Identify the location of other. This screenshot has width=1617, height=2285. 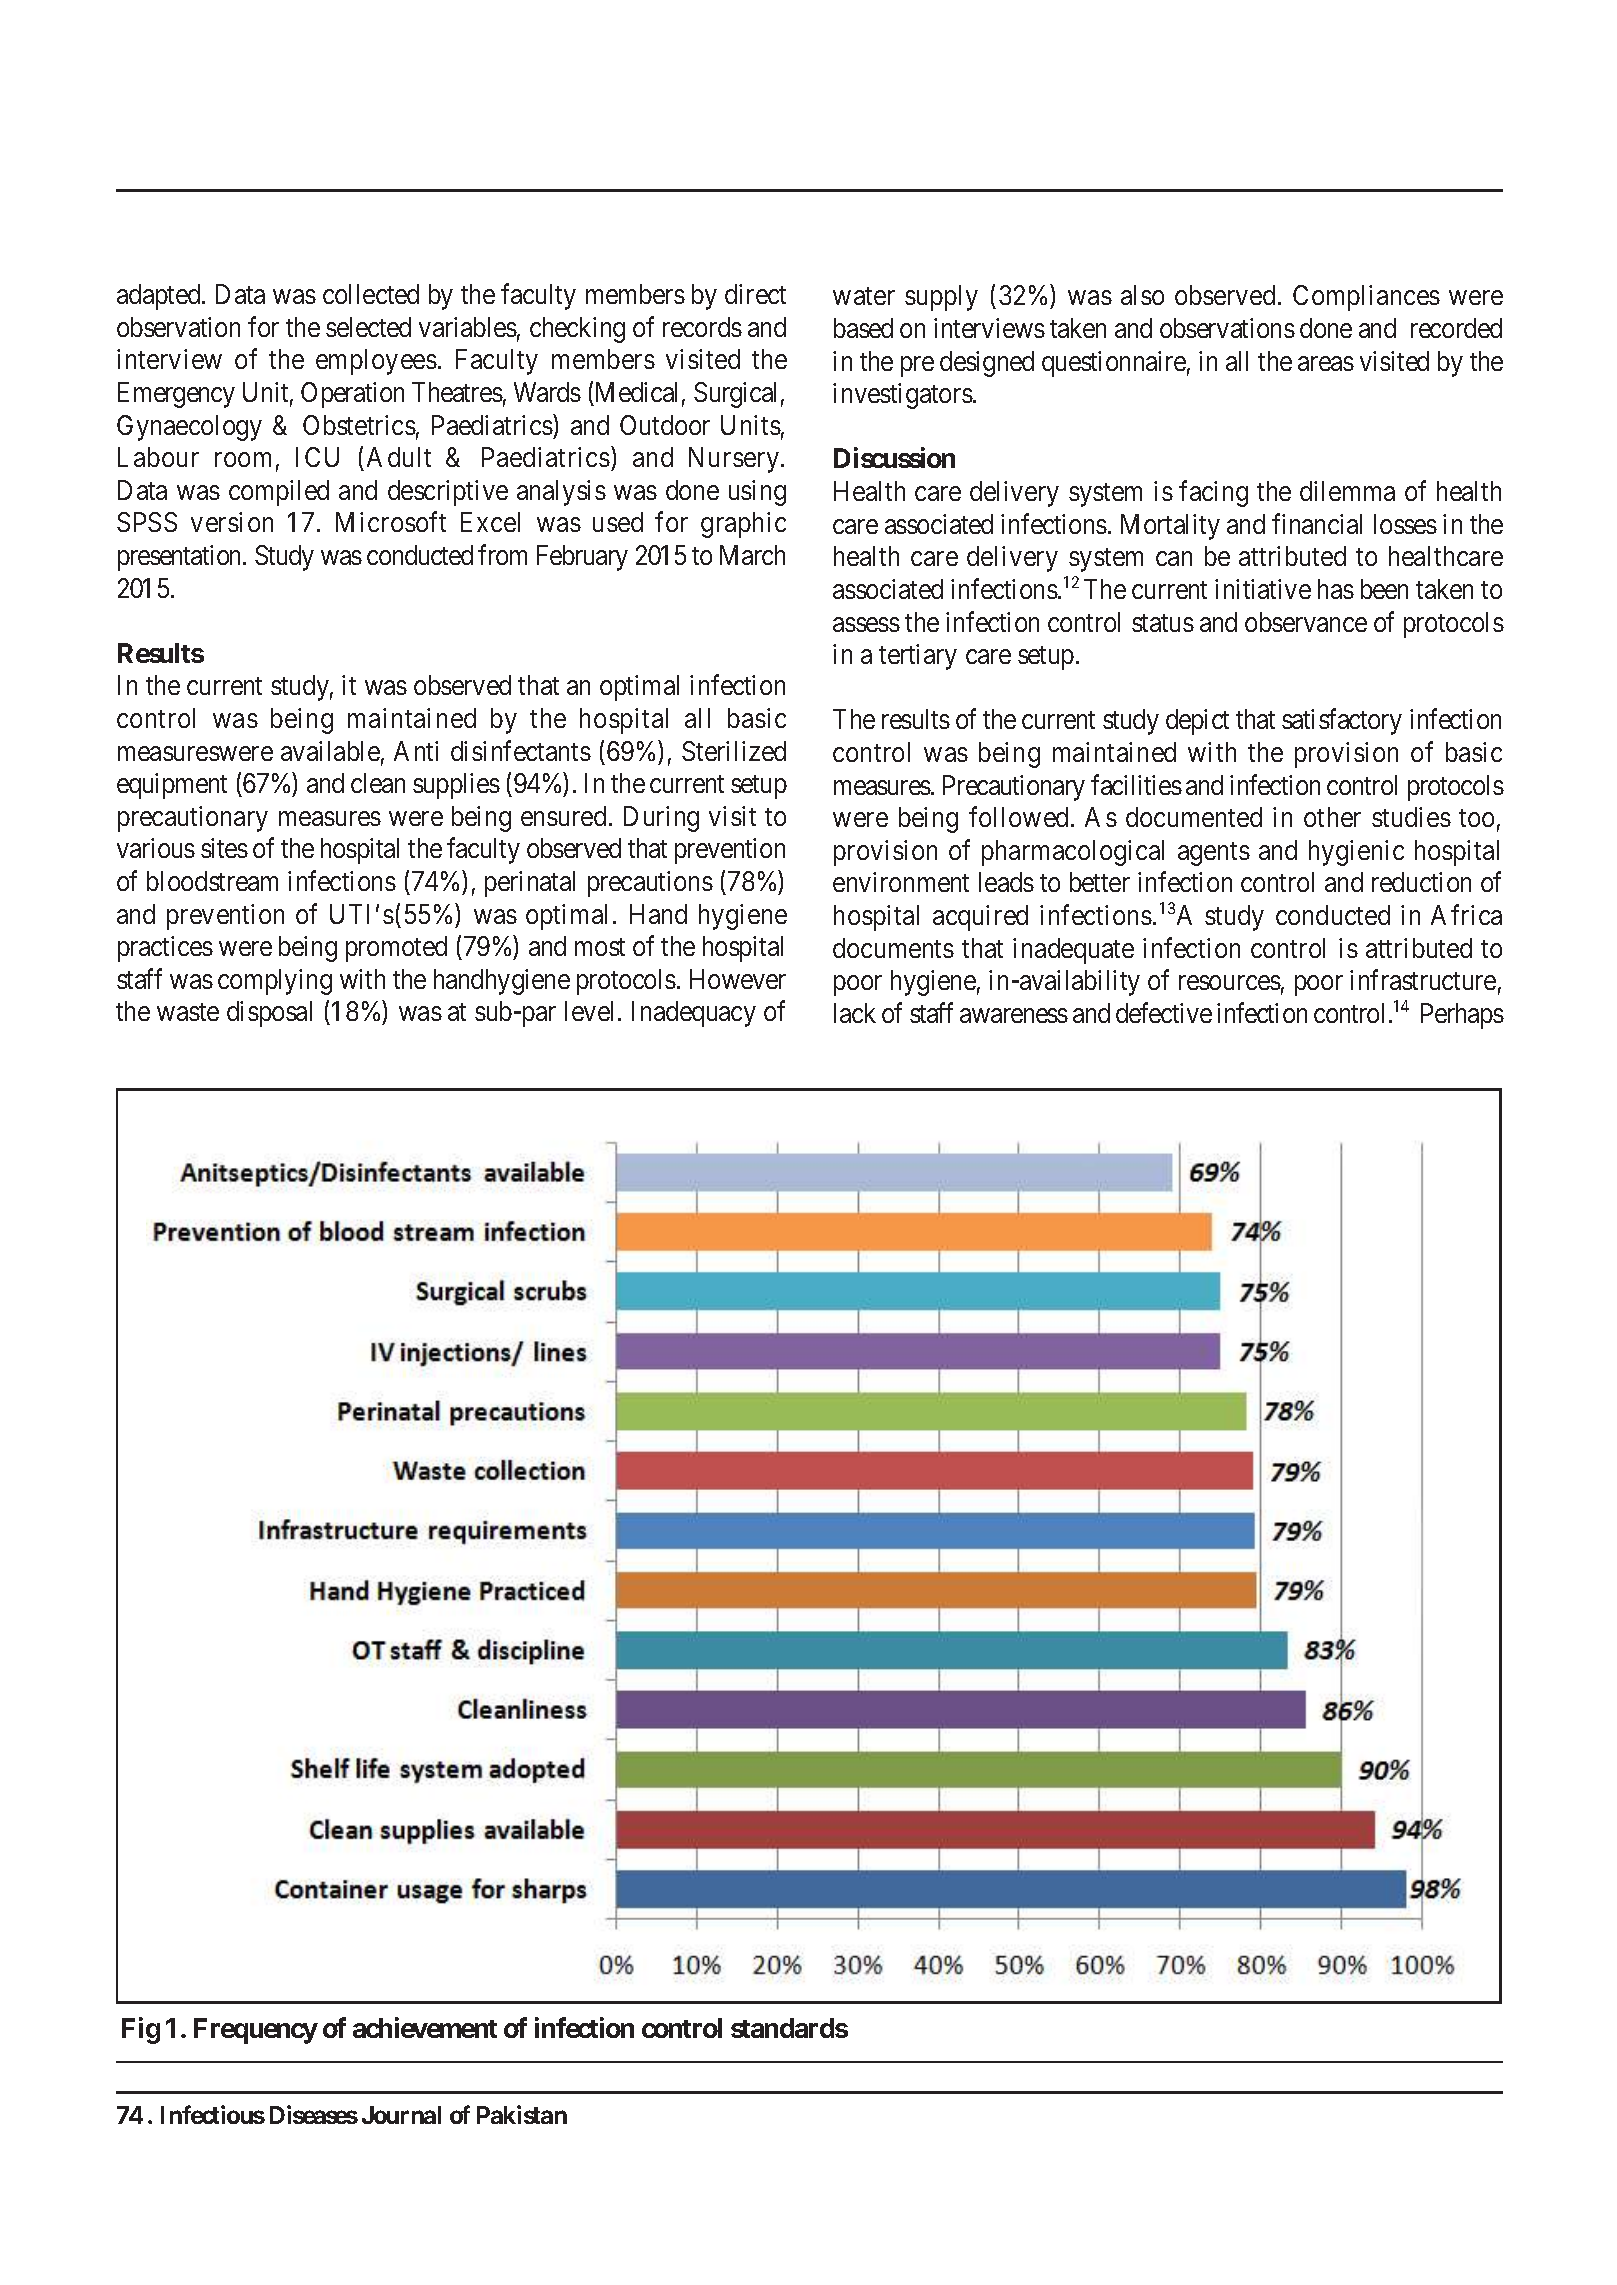
(1332, 817).
